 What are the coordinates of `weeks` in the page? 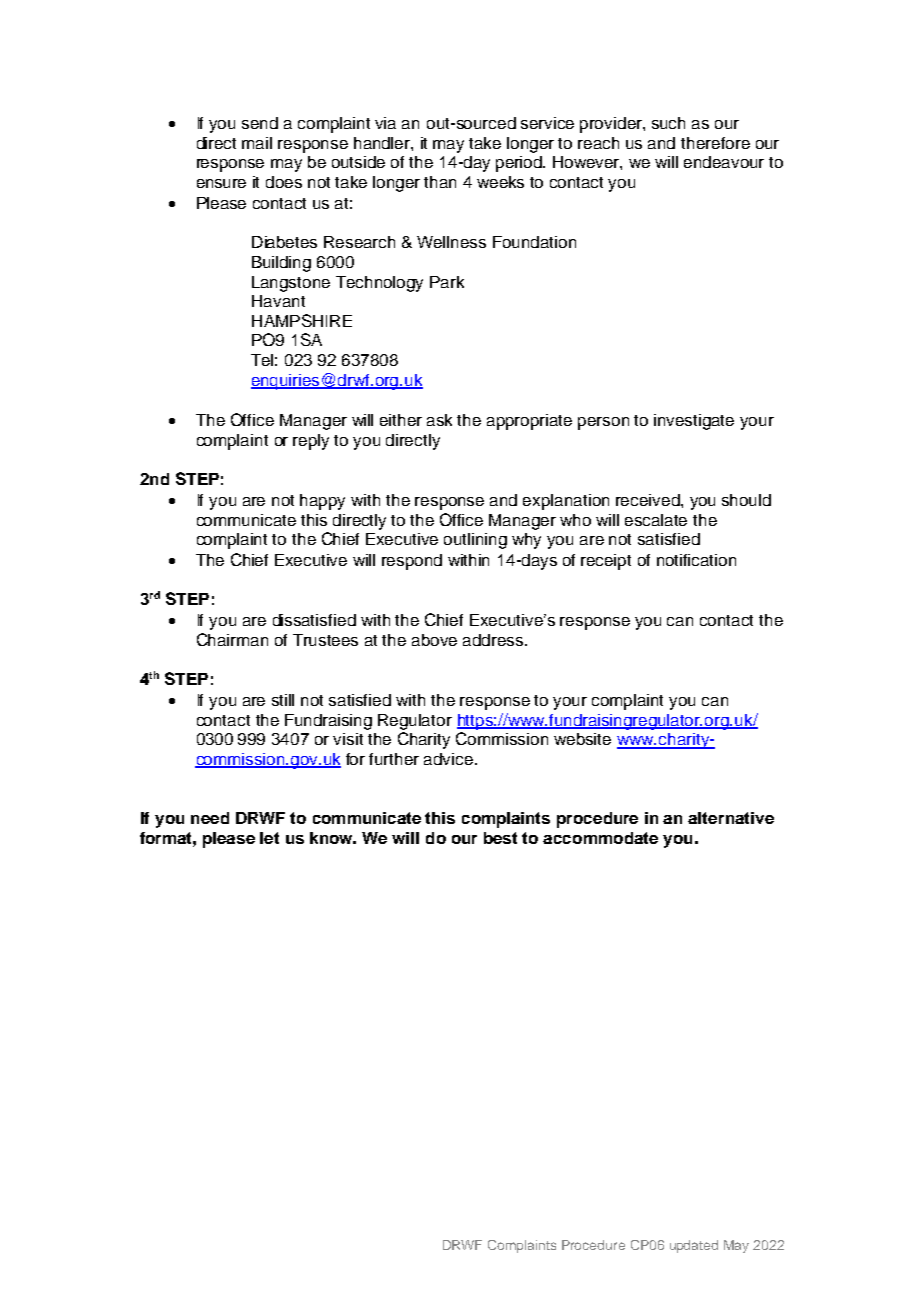 It's located at (500, 182).
